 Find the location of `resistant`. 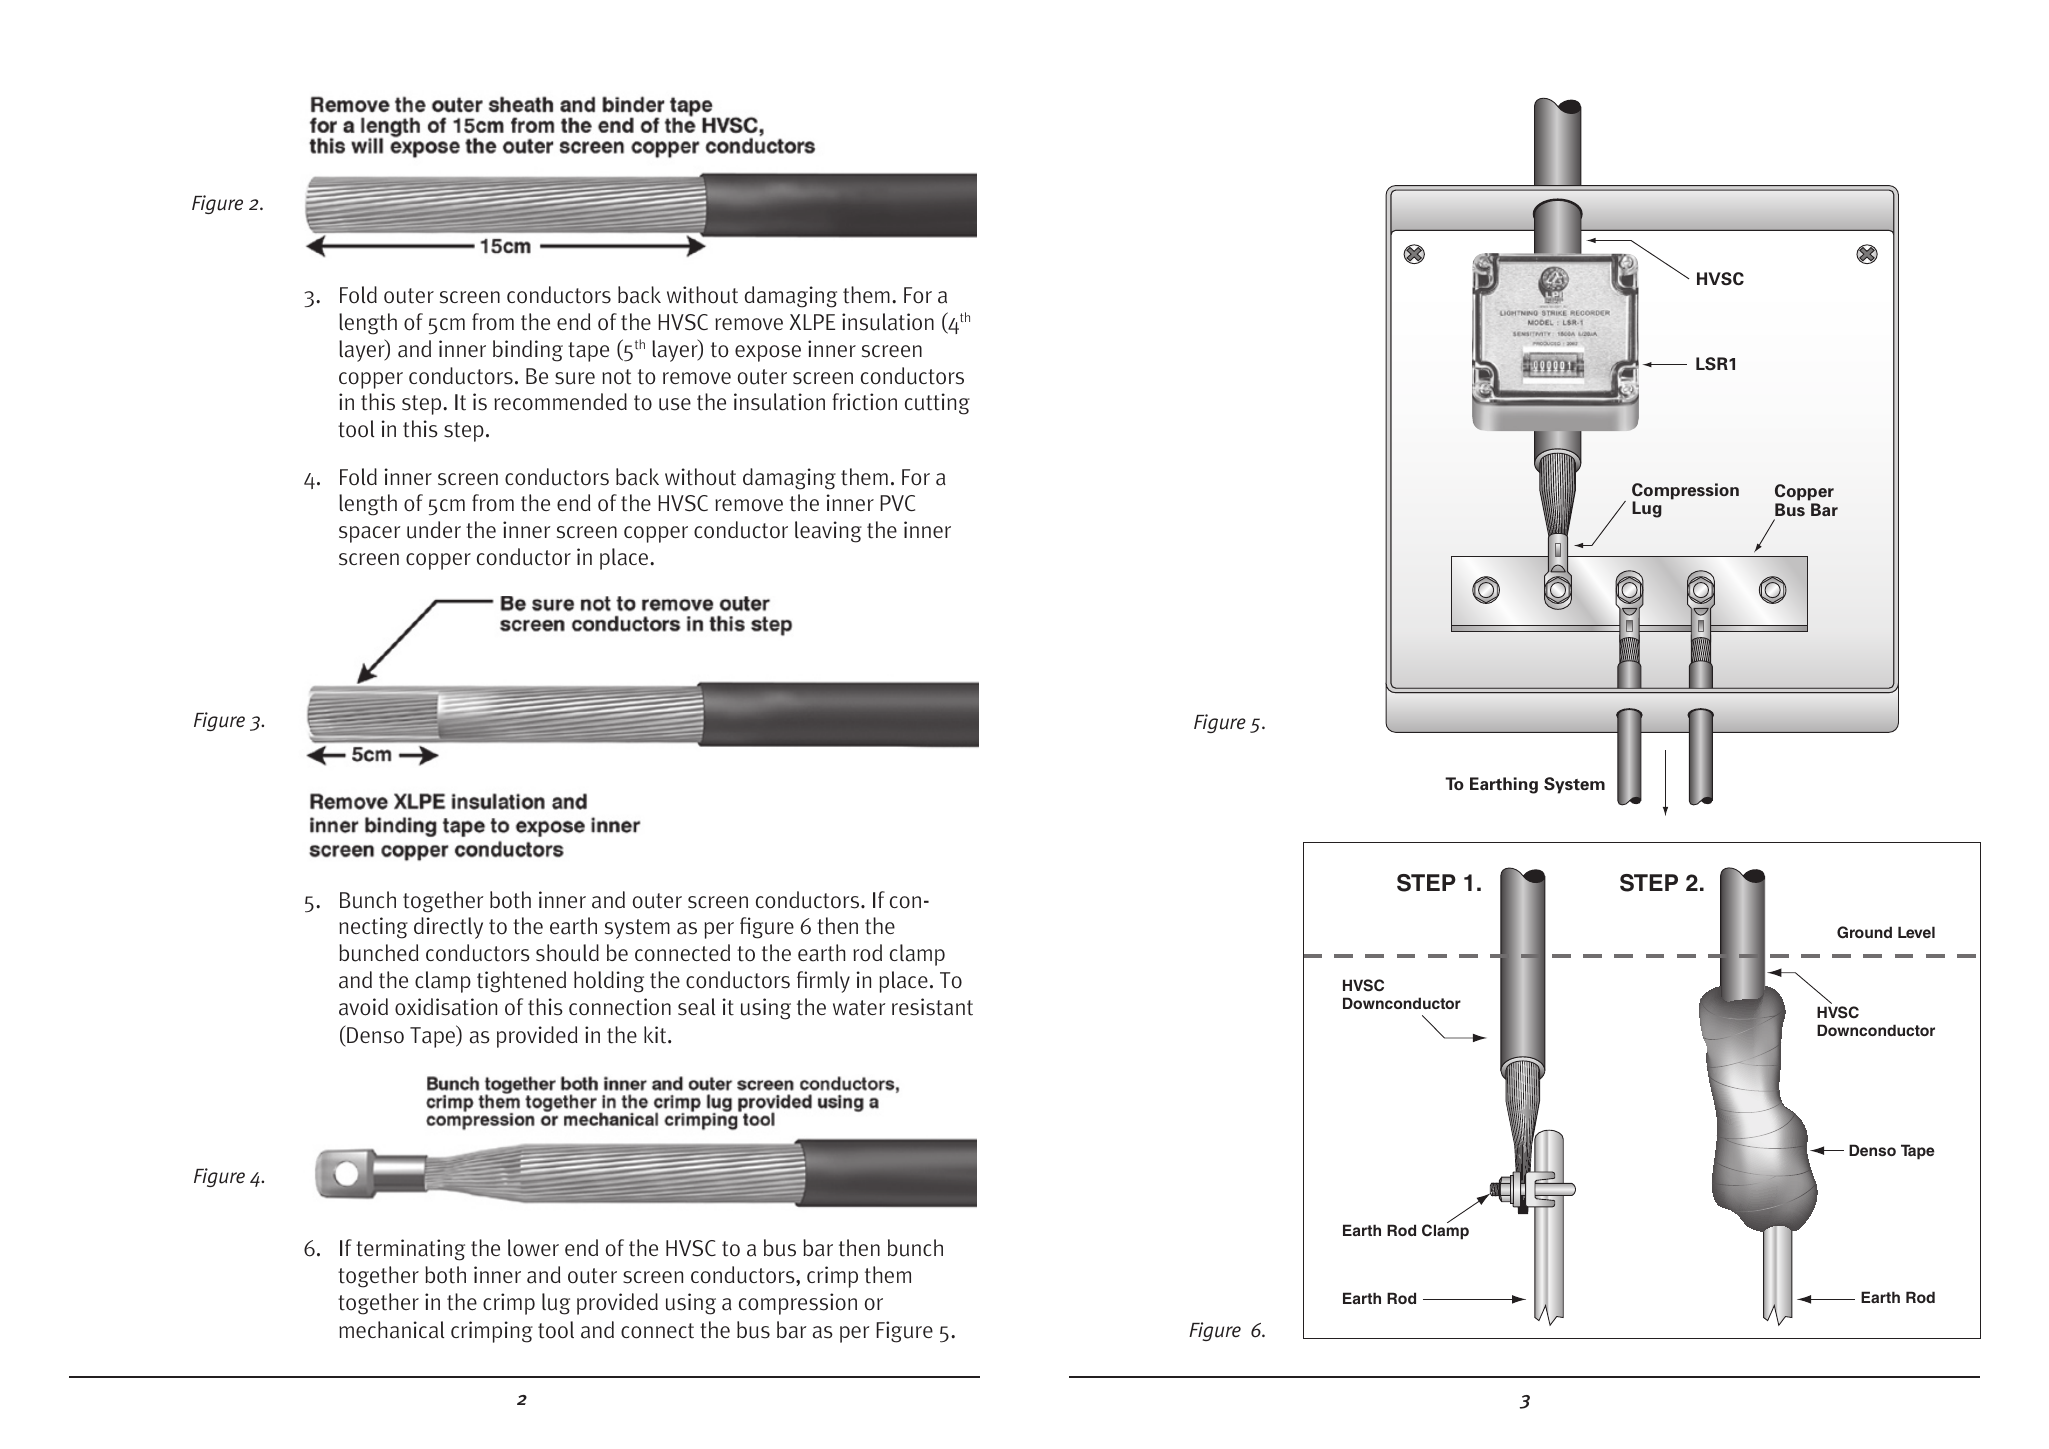

resistant is located at coordinates (932, 1007).
